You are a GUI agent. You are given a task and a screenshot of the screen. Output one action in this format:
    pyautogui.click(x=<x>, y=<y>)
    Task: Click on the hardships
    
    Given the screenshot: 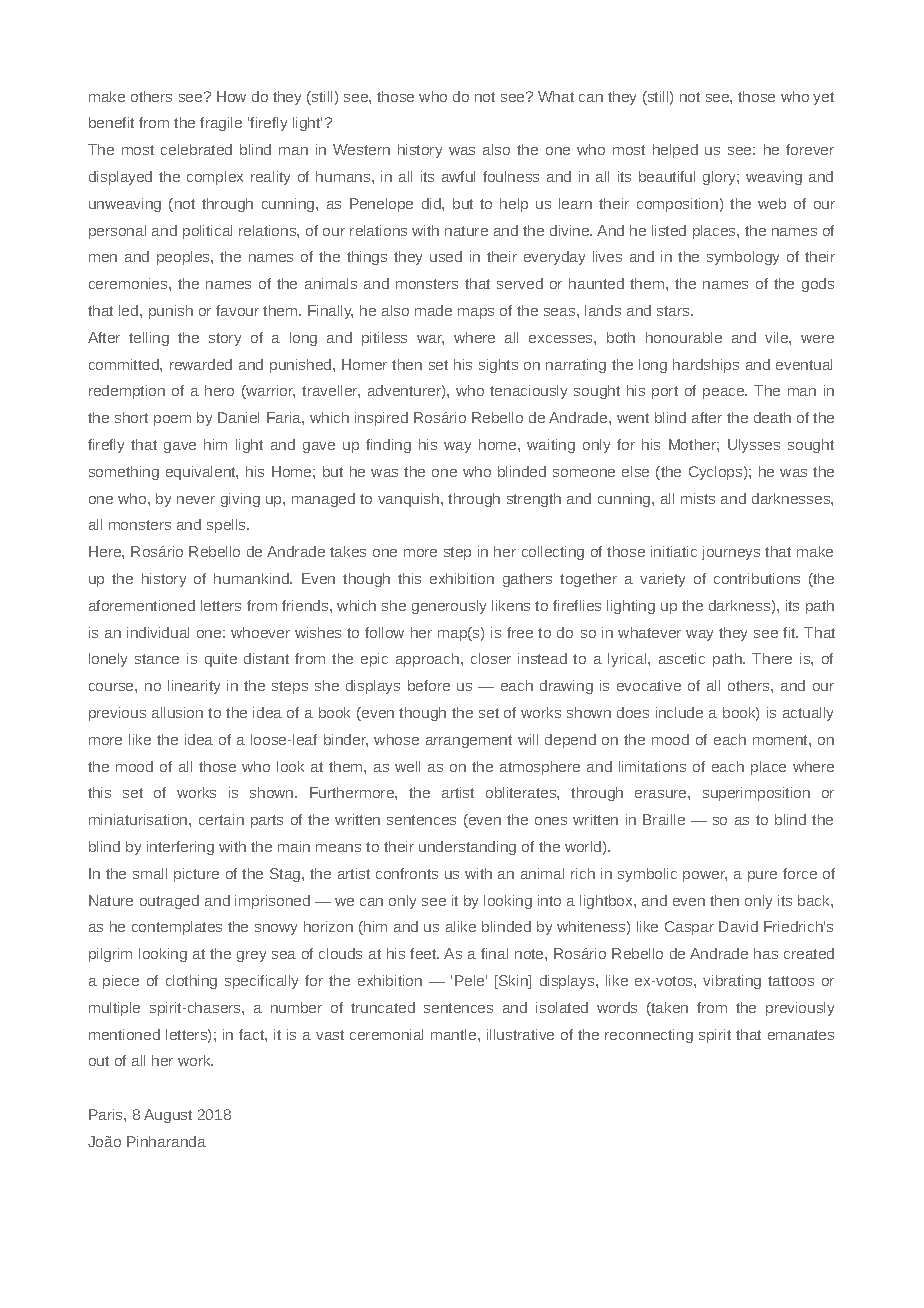 What is the action you would take?
    pyautogui.click(x=706, y=366)
